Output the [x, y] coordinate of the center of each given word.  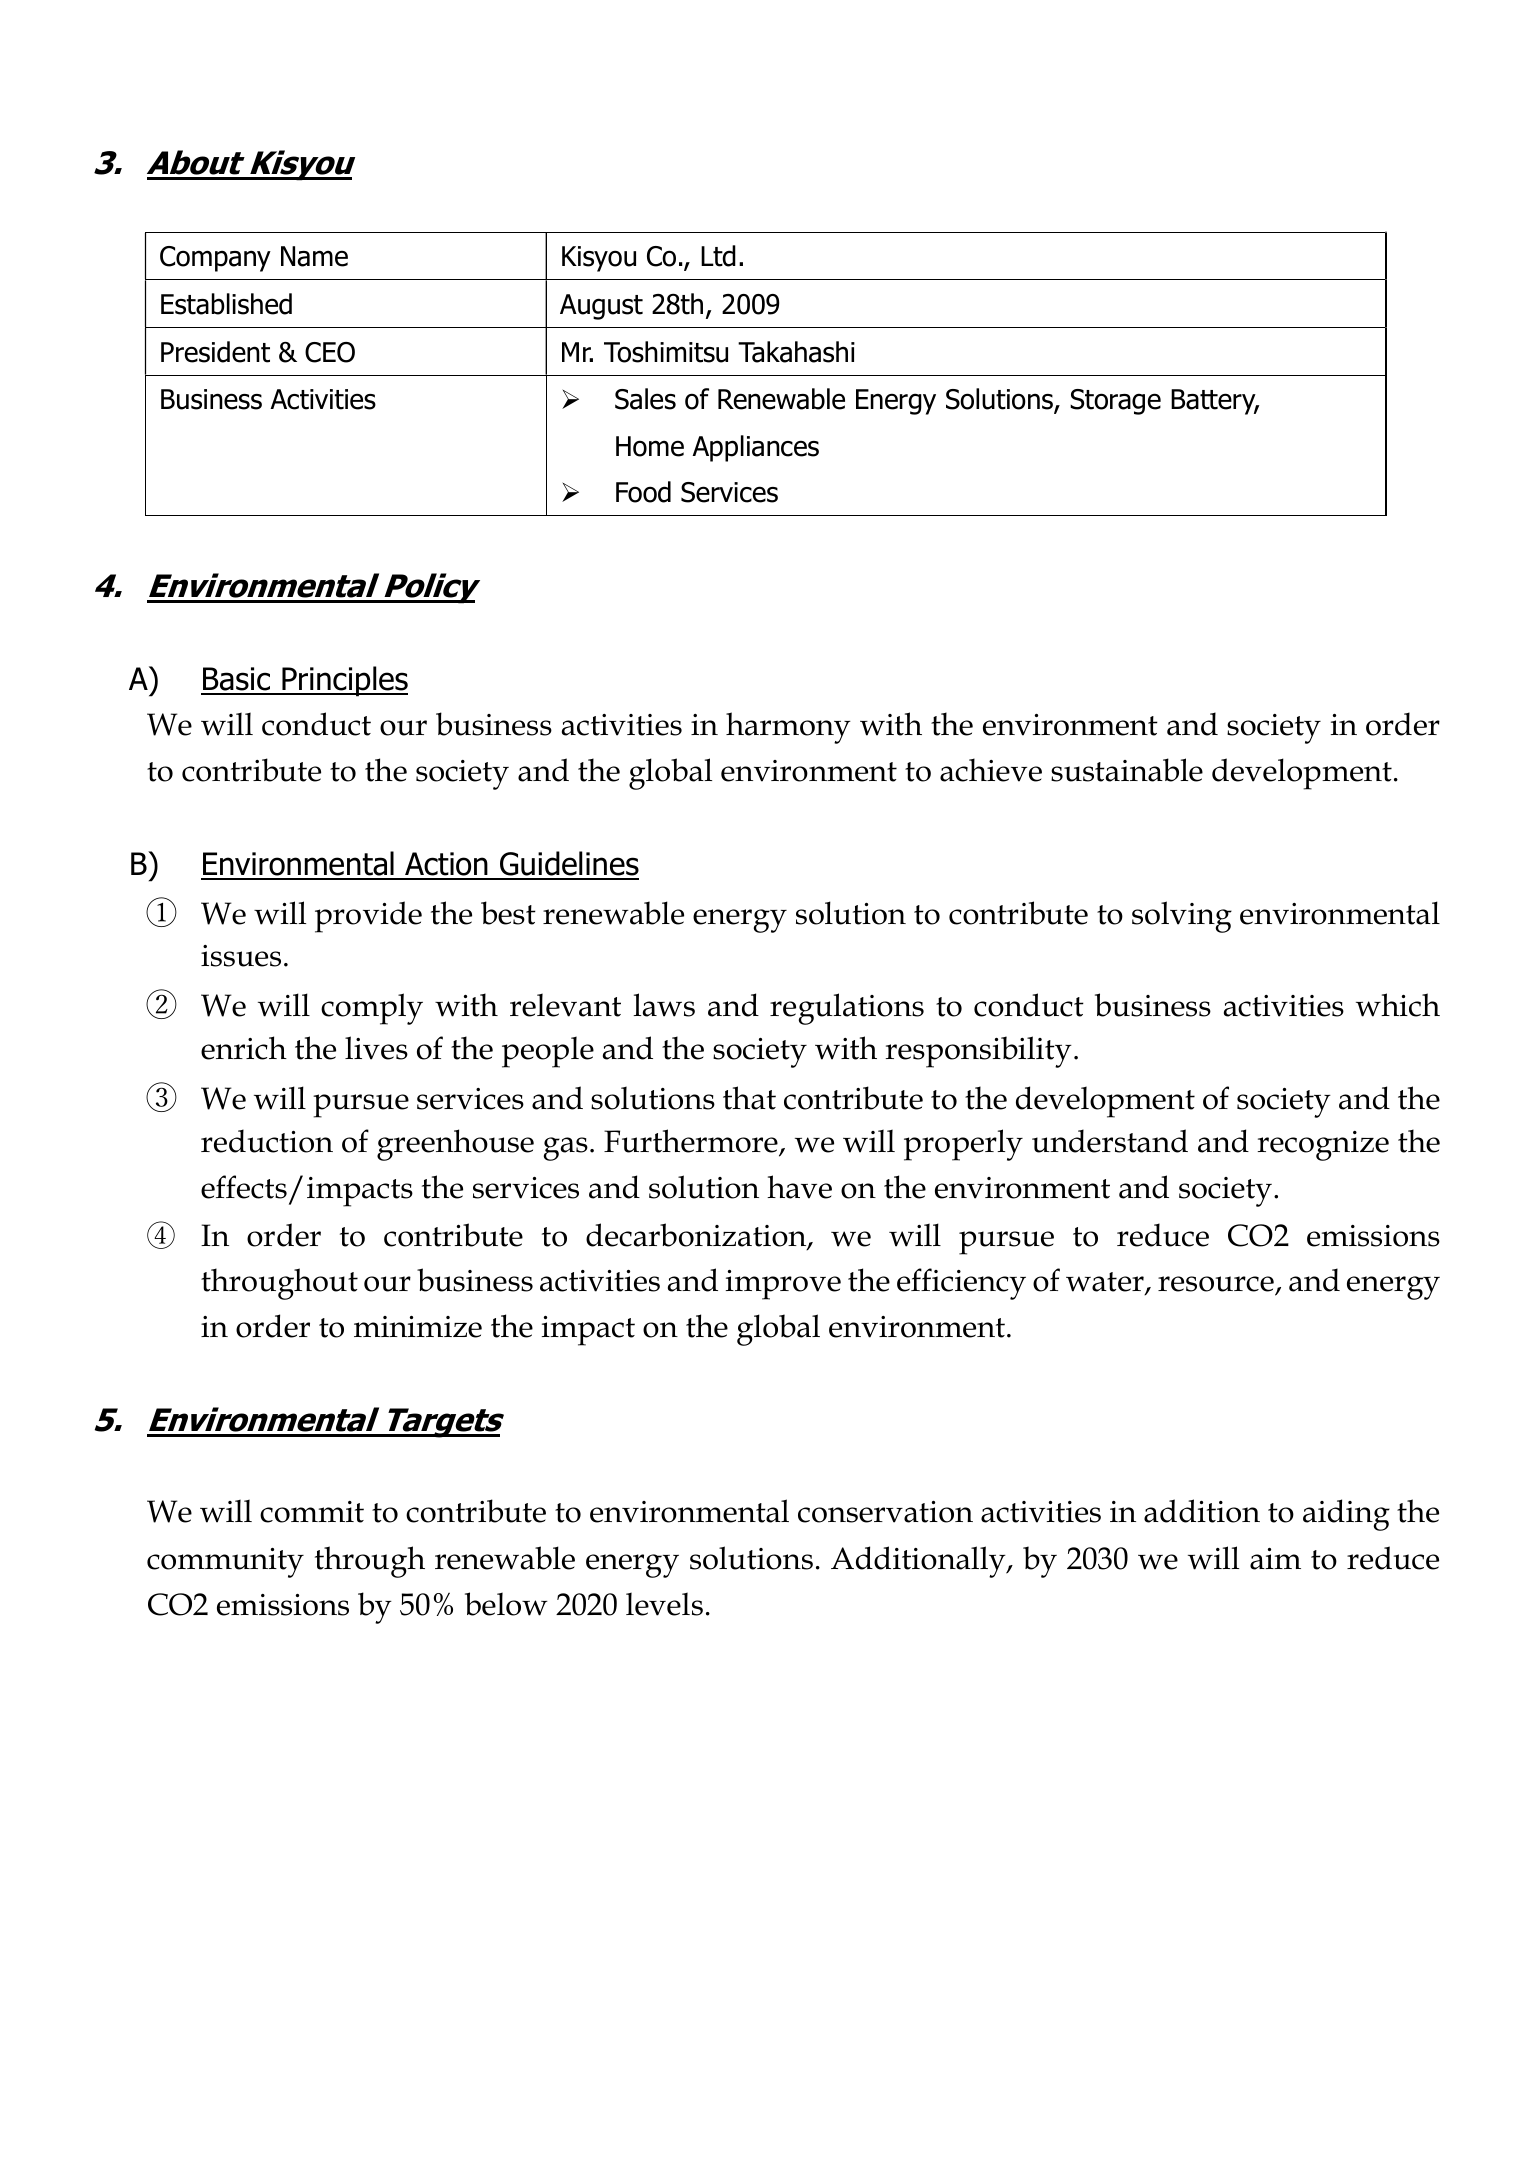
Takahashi [796, 352]
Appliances [755, 448]
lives [376, 1048]
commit [312, 1512]
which [1398, 1005]
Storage [1115, 402]
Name [314, 256]
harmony [788, 728]
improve [783, 1285]
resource [1216, 1284]
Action [446, 865]
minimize [418, 1327]
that [749, 1098]
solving [1182, 917]
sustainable [1127, 770]
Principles [344, 681]
